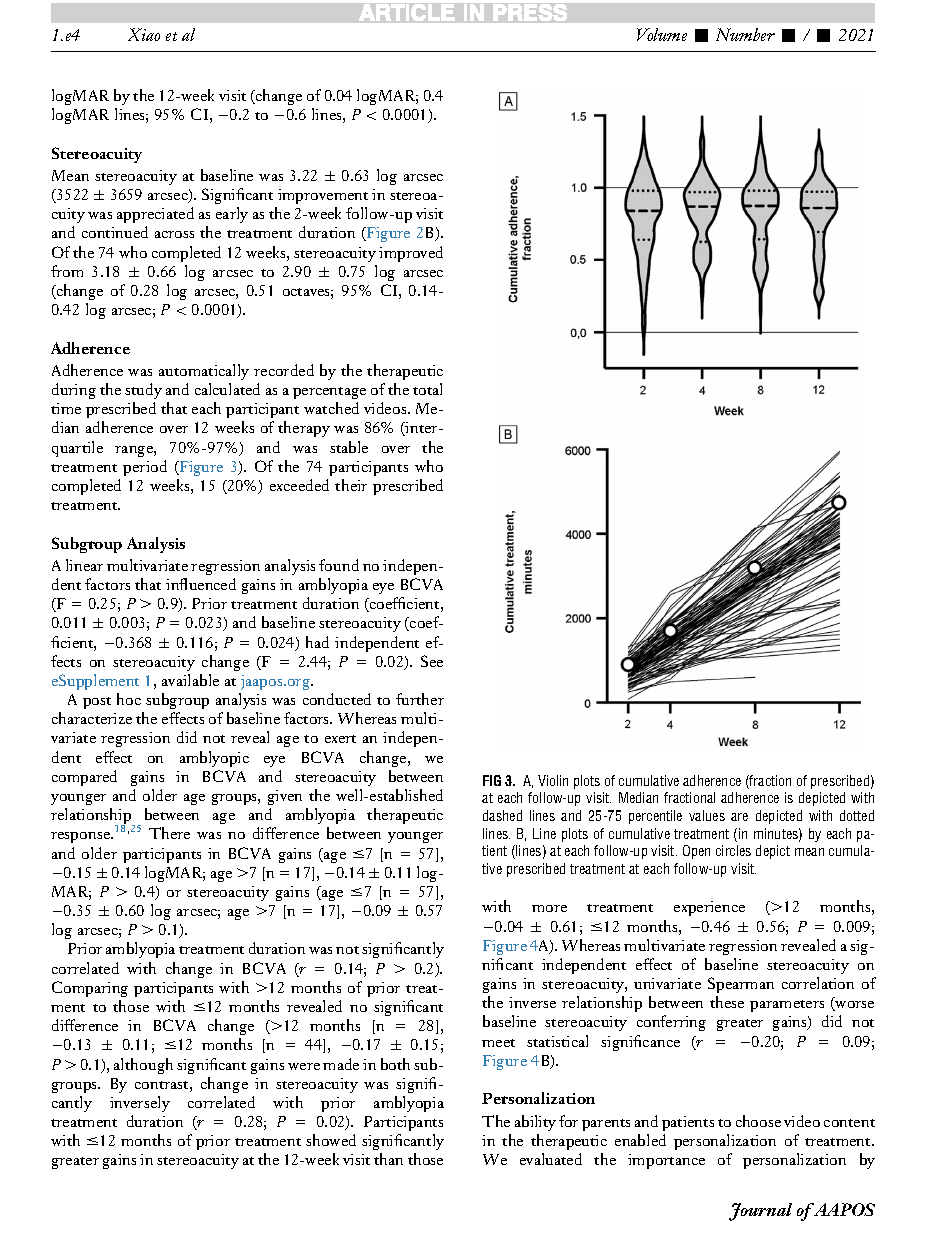  Describe the element at coordinates (201, 584) in the screenshot. I see `influenced` at that location.
